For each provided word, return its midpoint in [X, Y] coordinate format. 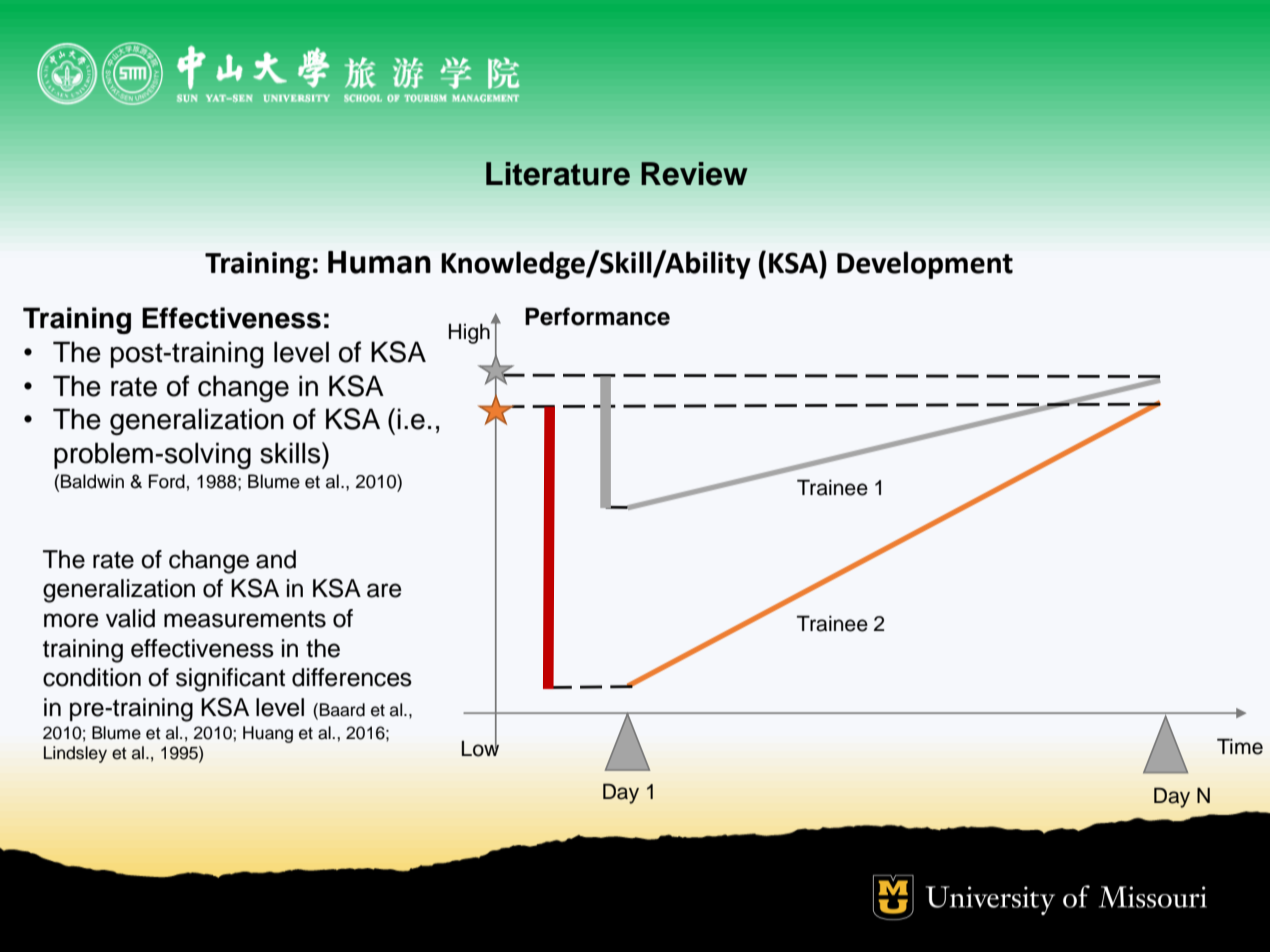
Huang [268, 734]
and [276, 559]
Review [694, 174]
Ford [167, 481]
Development [925, 265]
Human [379, 262]
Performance [597, 316]
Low [480, 747]
